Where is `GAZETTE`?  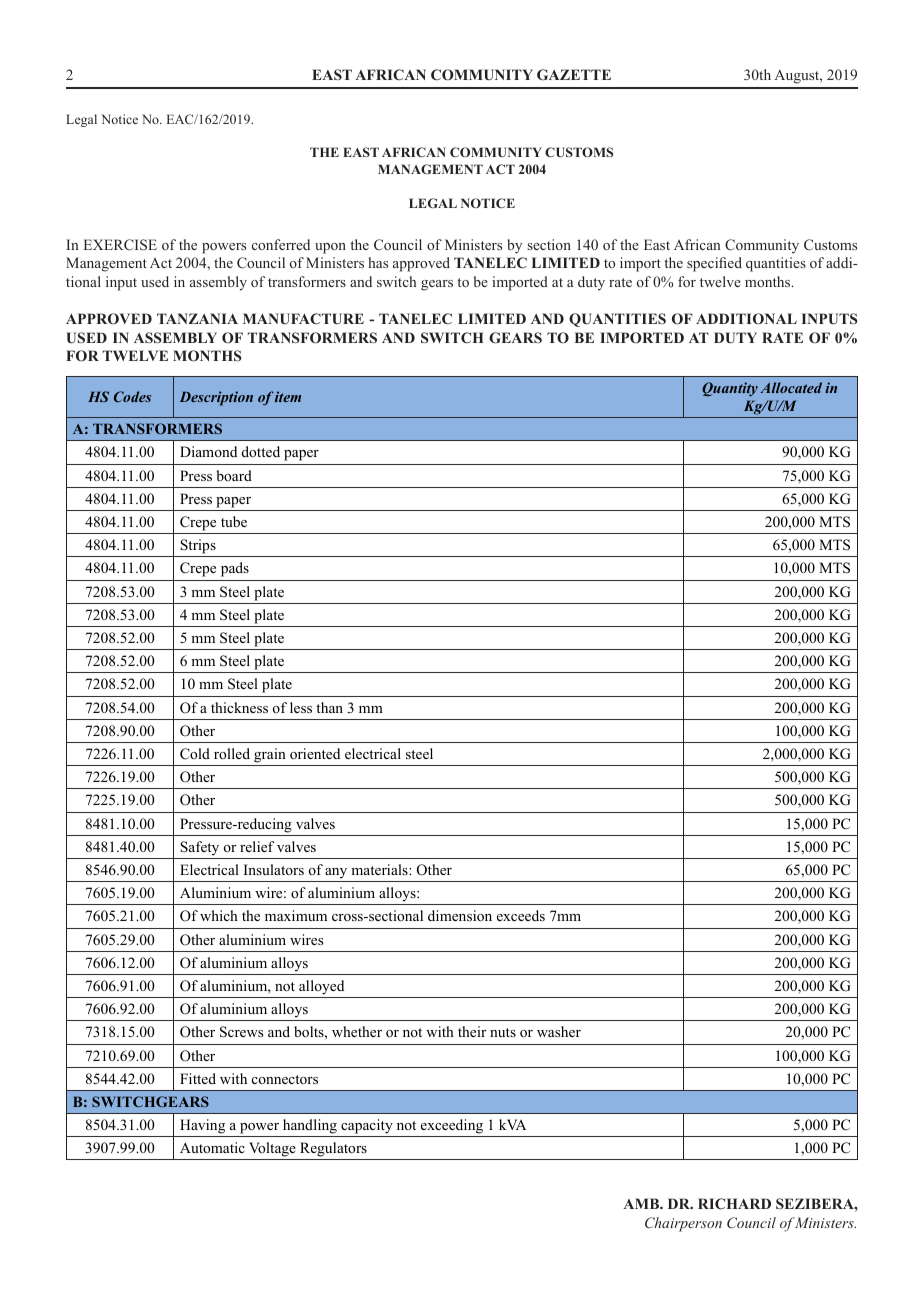 GAZETTE is located at coordinates (574, 74).
